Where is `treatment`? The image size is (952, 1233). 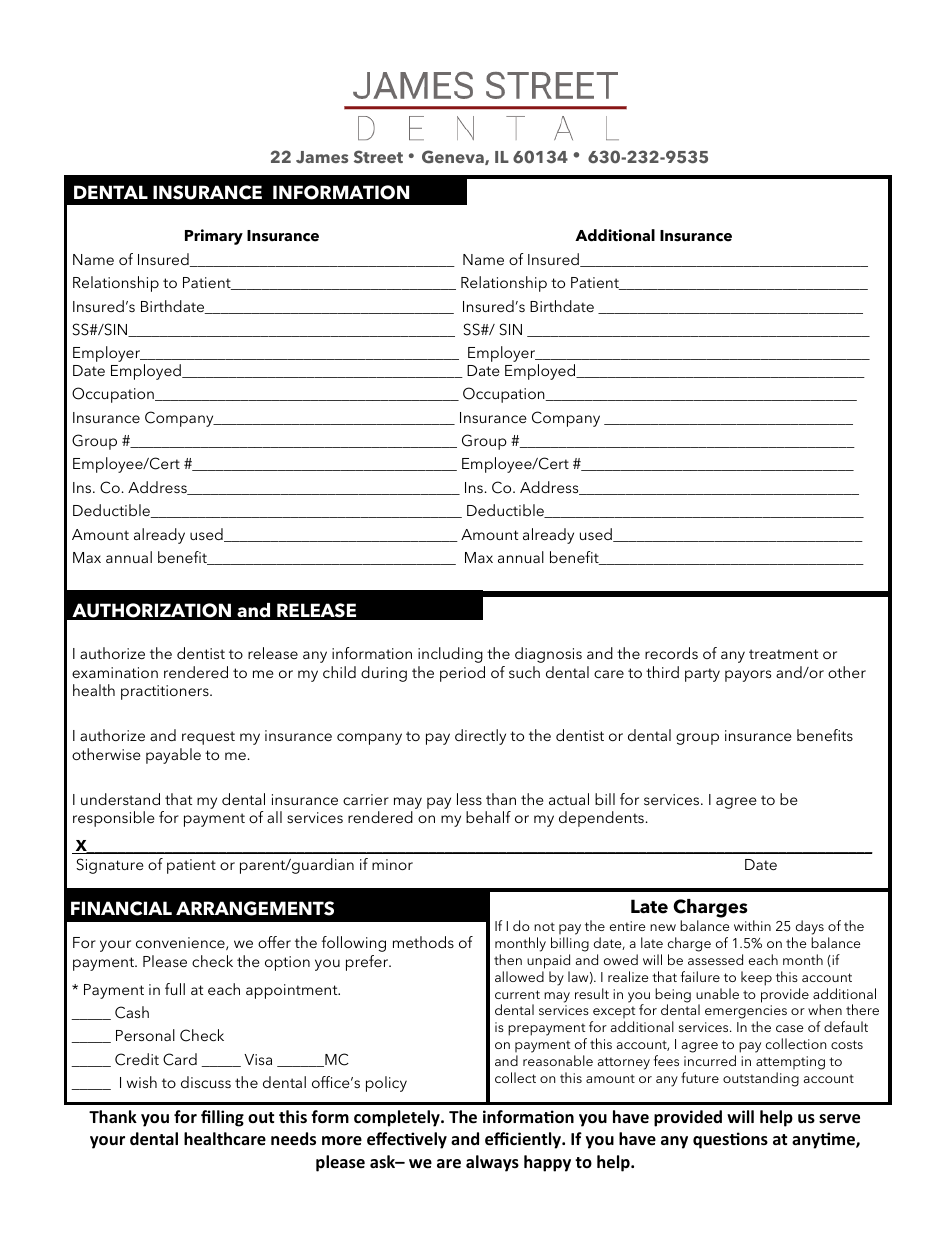
treatment is located at coordinates (783, 654).
